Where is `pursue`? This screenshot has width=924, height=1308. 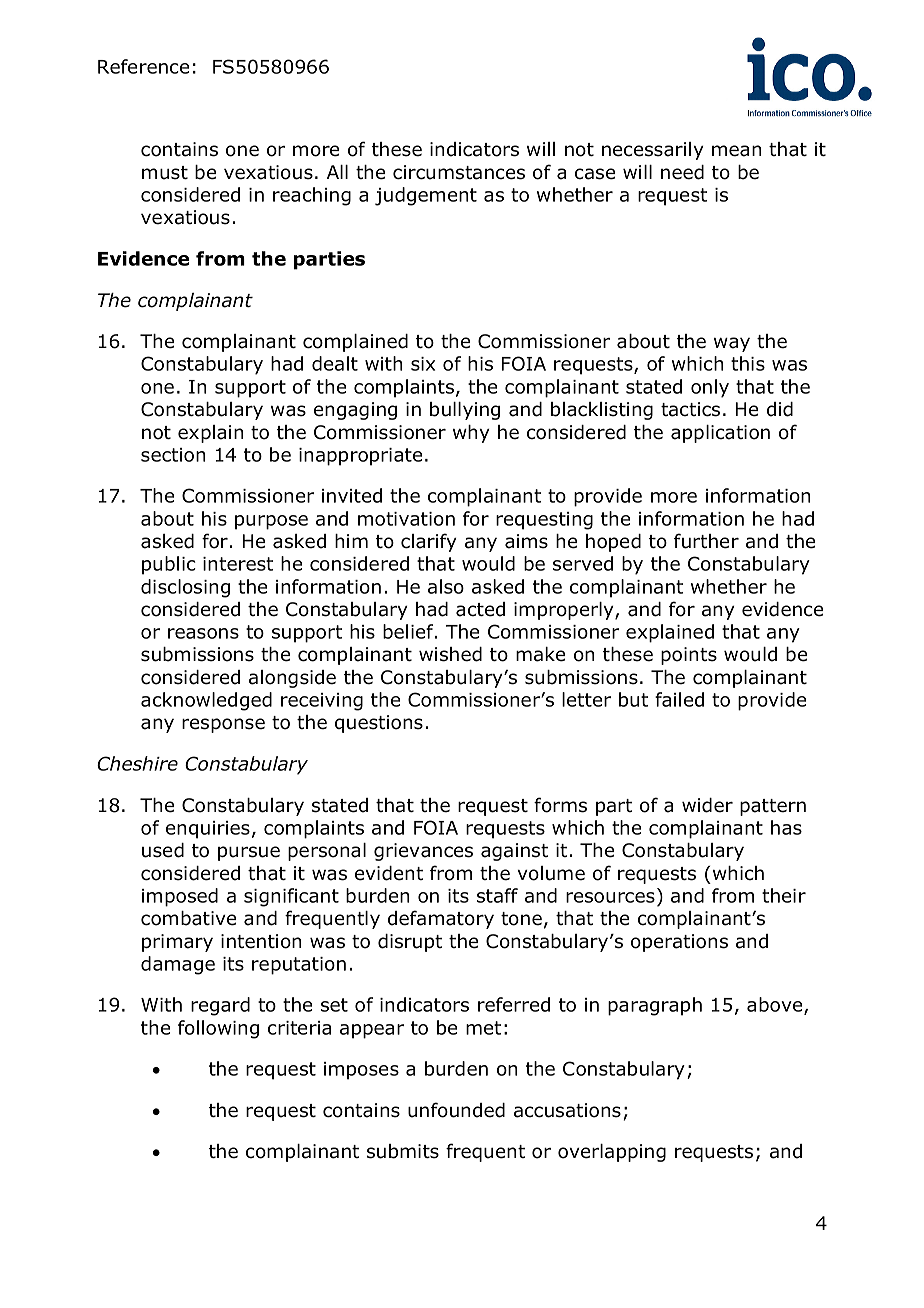 pursue is located at coordinates (249, 853).
